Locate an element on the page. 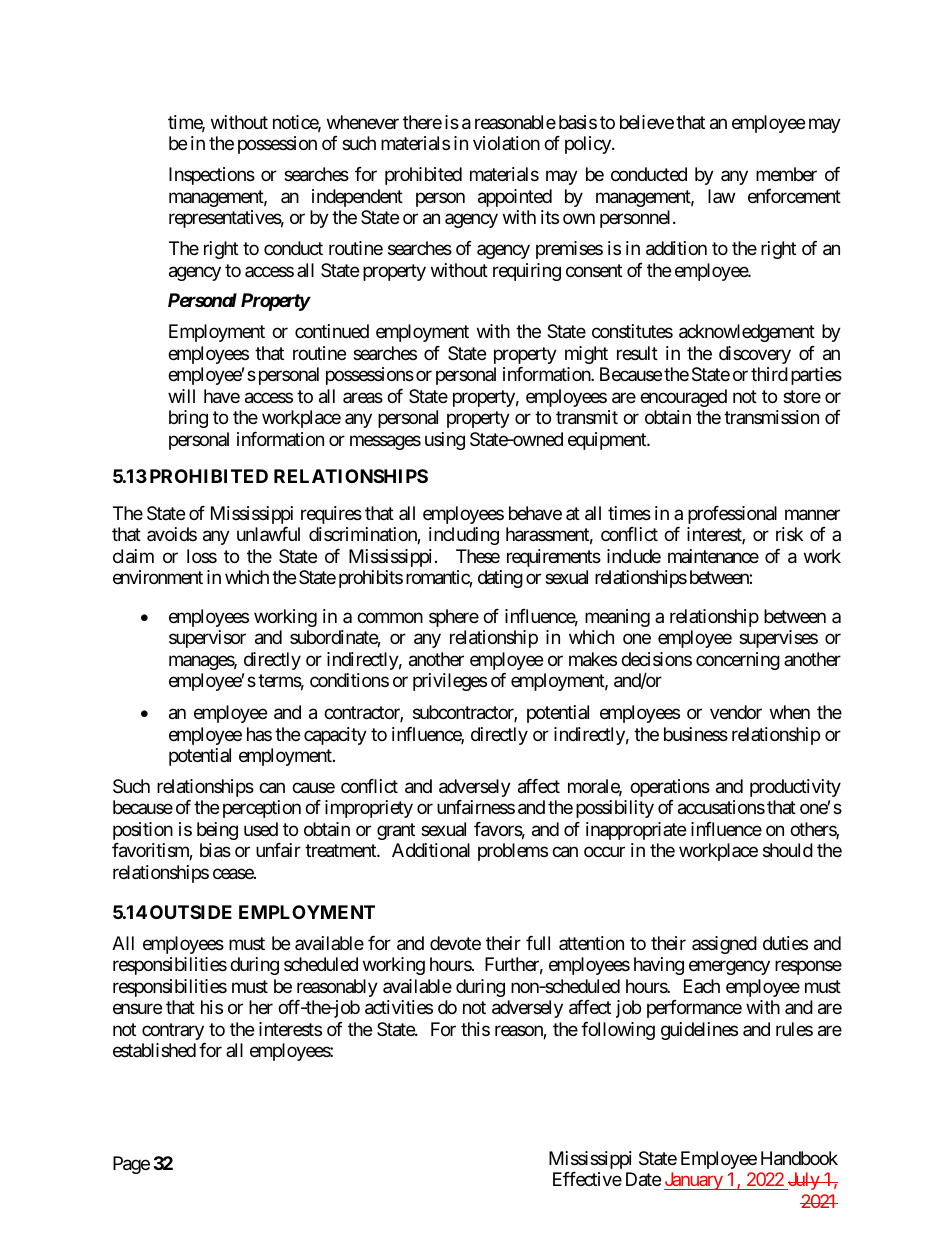 Image resolution: width=952 pixels, height=1233 pixels. January is located at coordinates (694, 1181).
